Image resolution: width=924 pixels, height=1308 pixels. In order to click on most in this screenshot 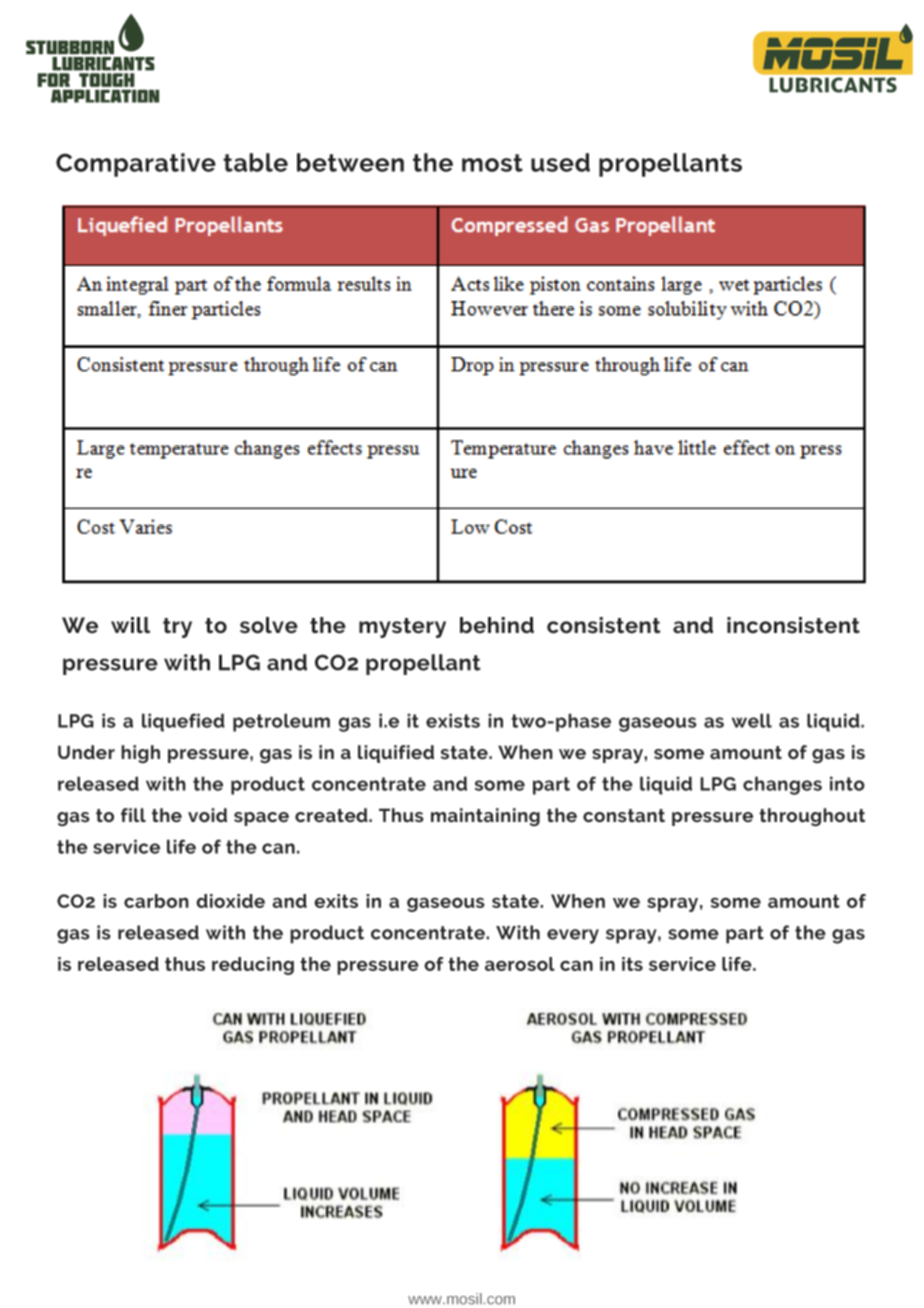, I will do `click(492, 163)`.
